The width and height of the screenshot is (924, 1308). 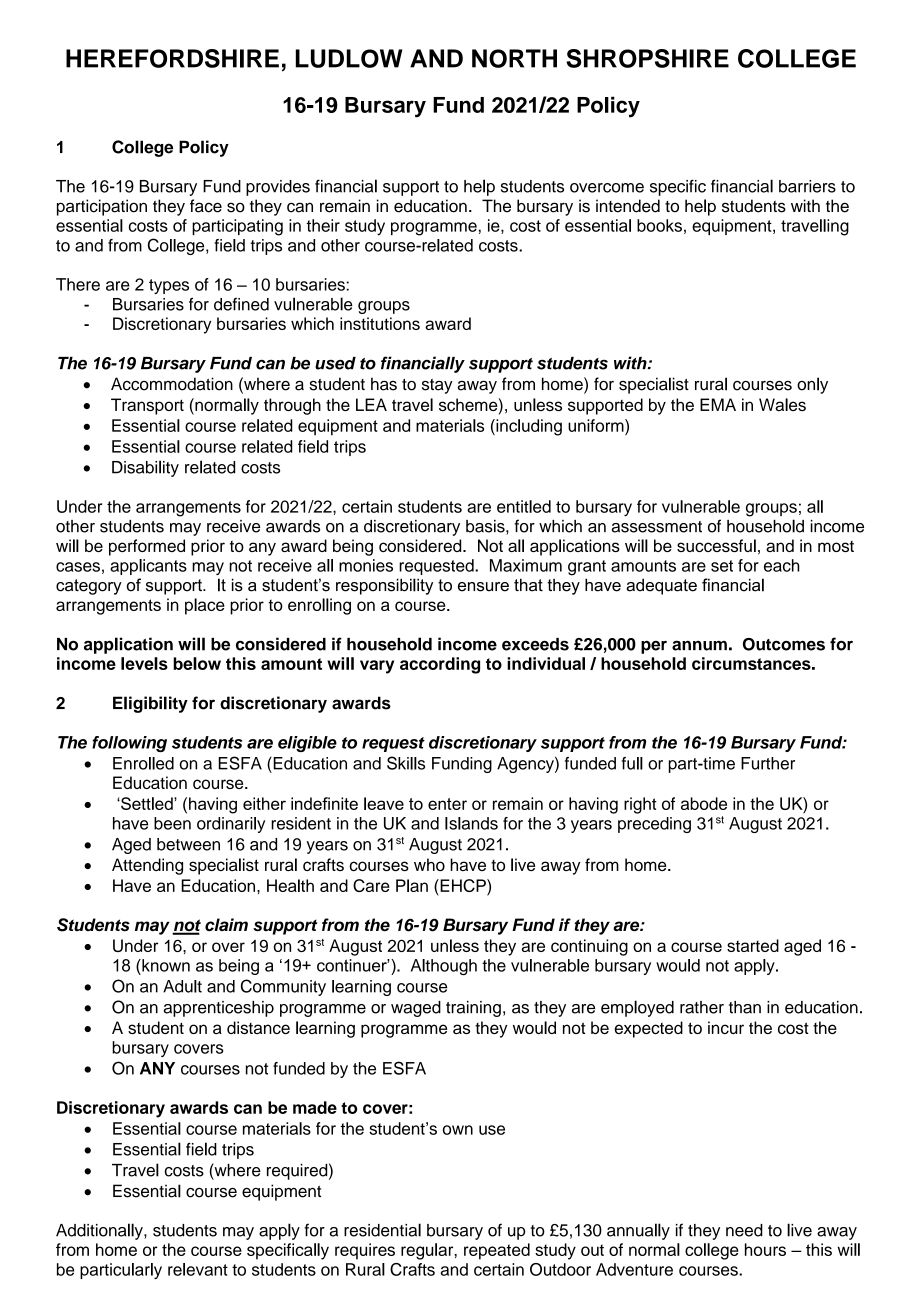 I want to click on started, so click(x=753, y=945).
